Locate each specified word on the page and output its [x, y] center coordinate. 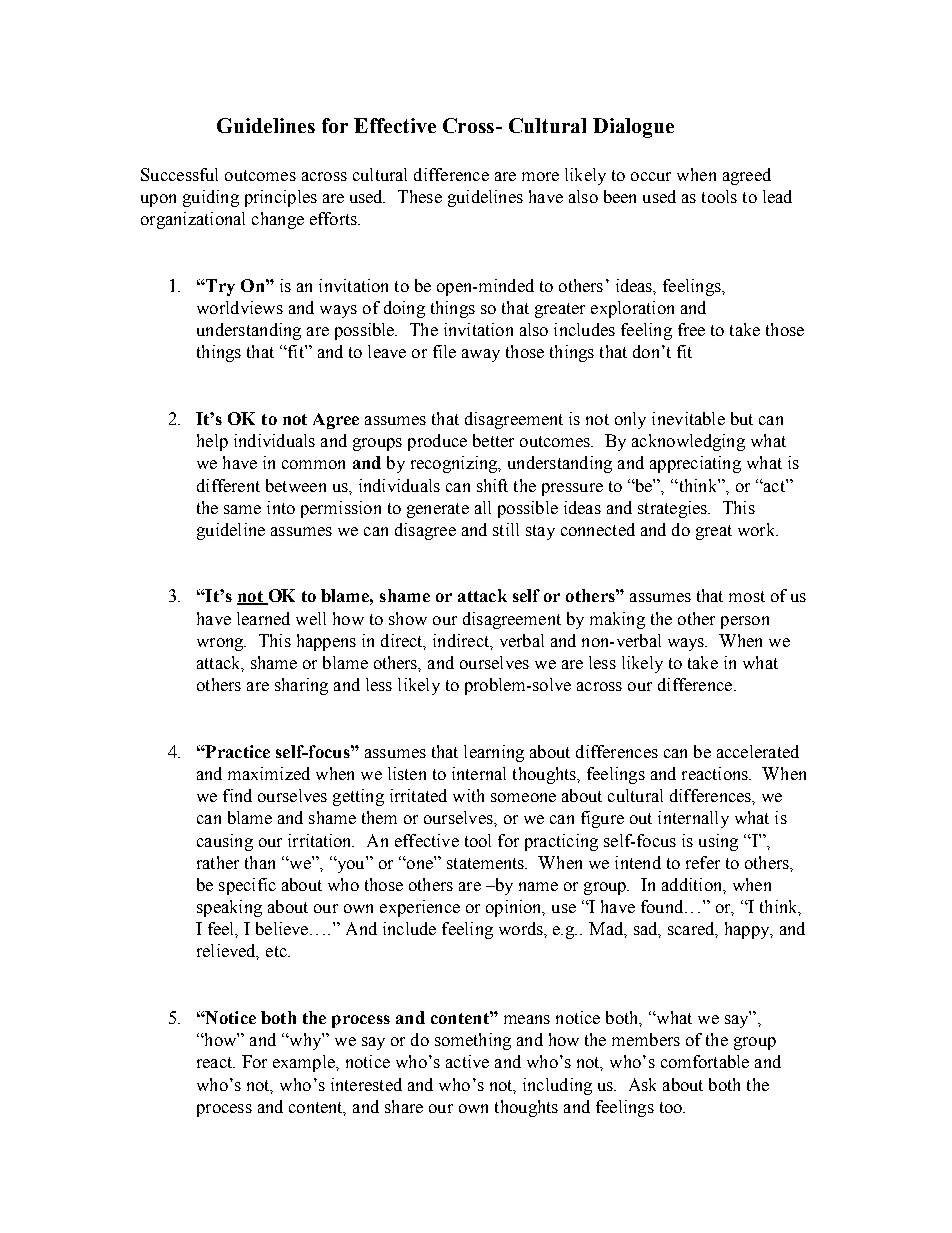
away [481, 355]
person [745, 622]
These [420, 196]
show [408, 618]
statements [487, 863]
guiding [211, 198]
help [212, 442]
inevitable [688, 418]
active [467, 1061]
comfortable [705, 1061]
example [305, 1063]
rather [218, 862]
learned [263, 618]
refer [703, 862]
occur [651, 176]
